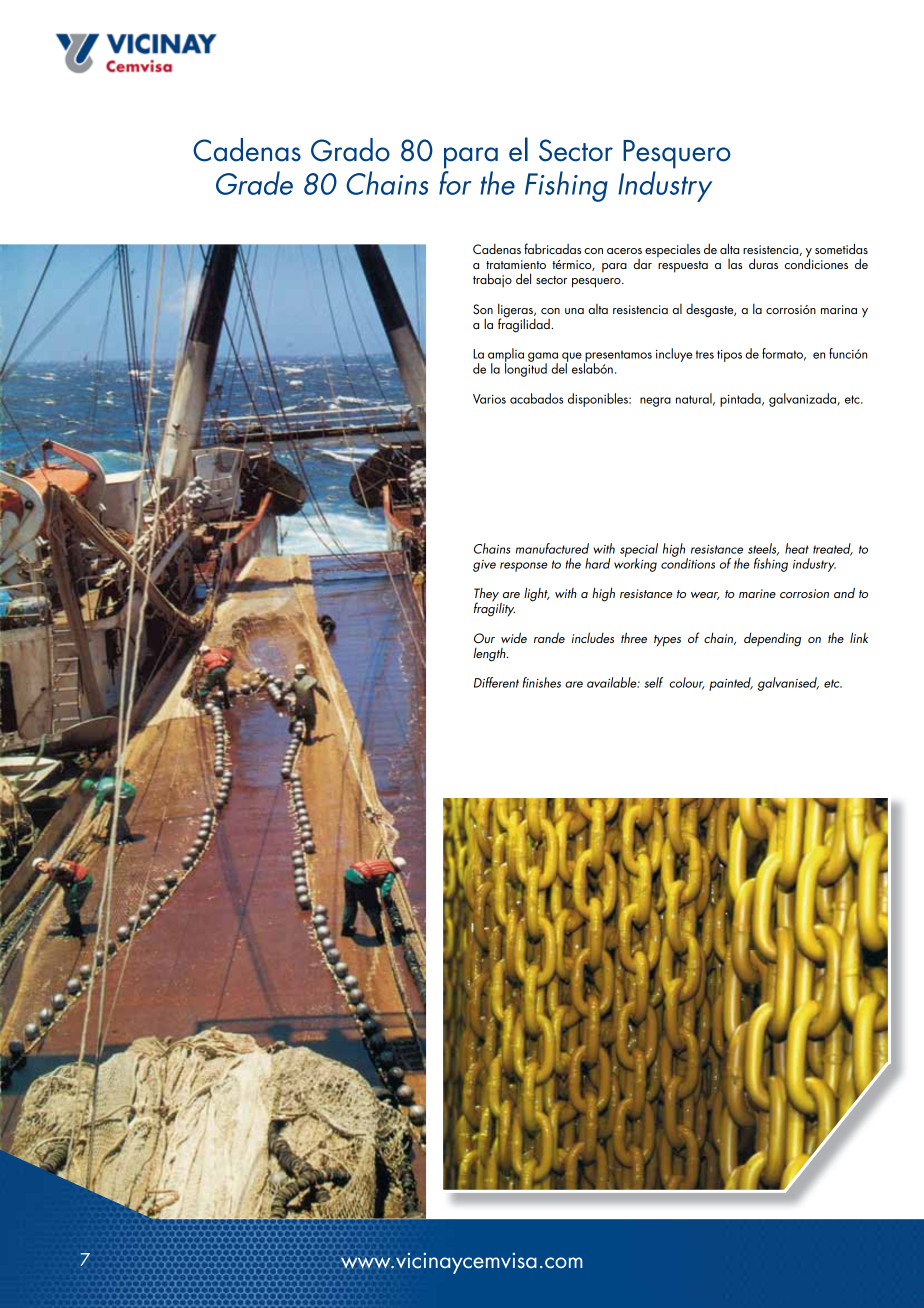 The image size is (924, 1308). What do you see at coordinates (516, 264) in the screenshot?
I see `tratamiento` at bounding box center [516, 264].
